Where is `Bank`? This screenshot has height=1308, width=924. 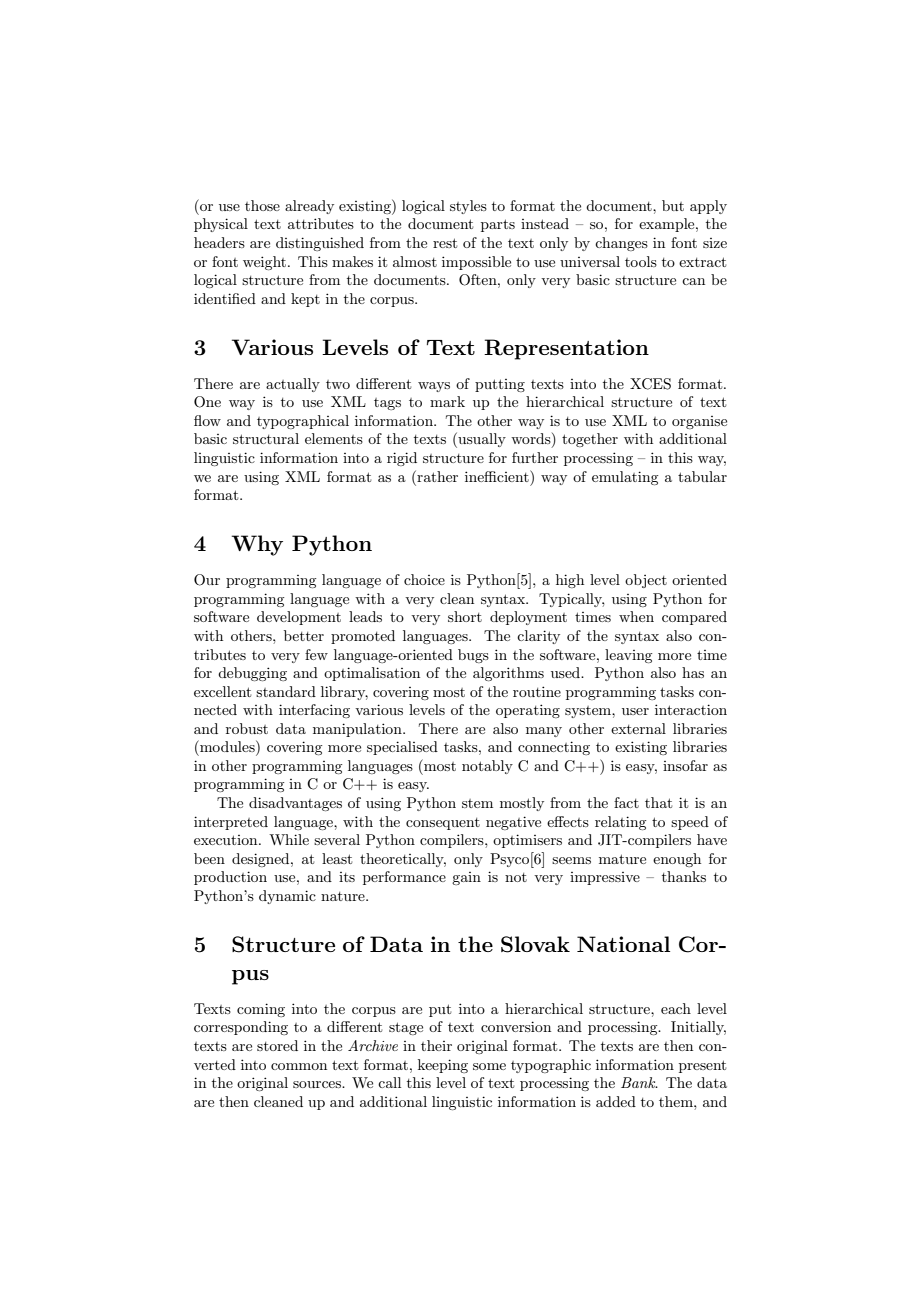 Bank is located at coordinates (639, 1082).
